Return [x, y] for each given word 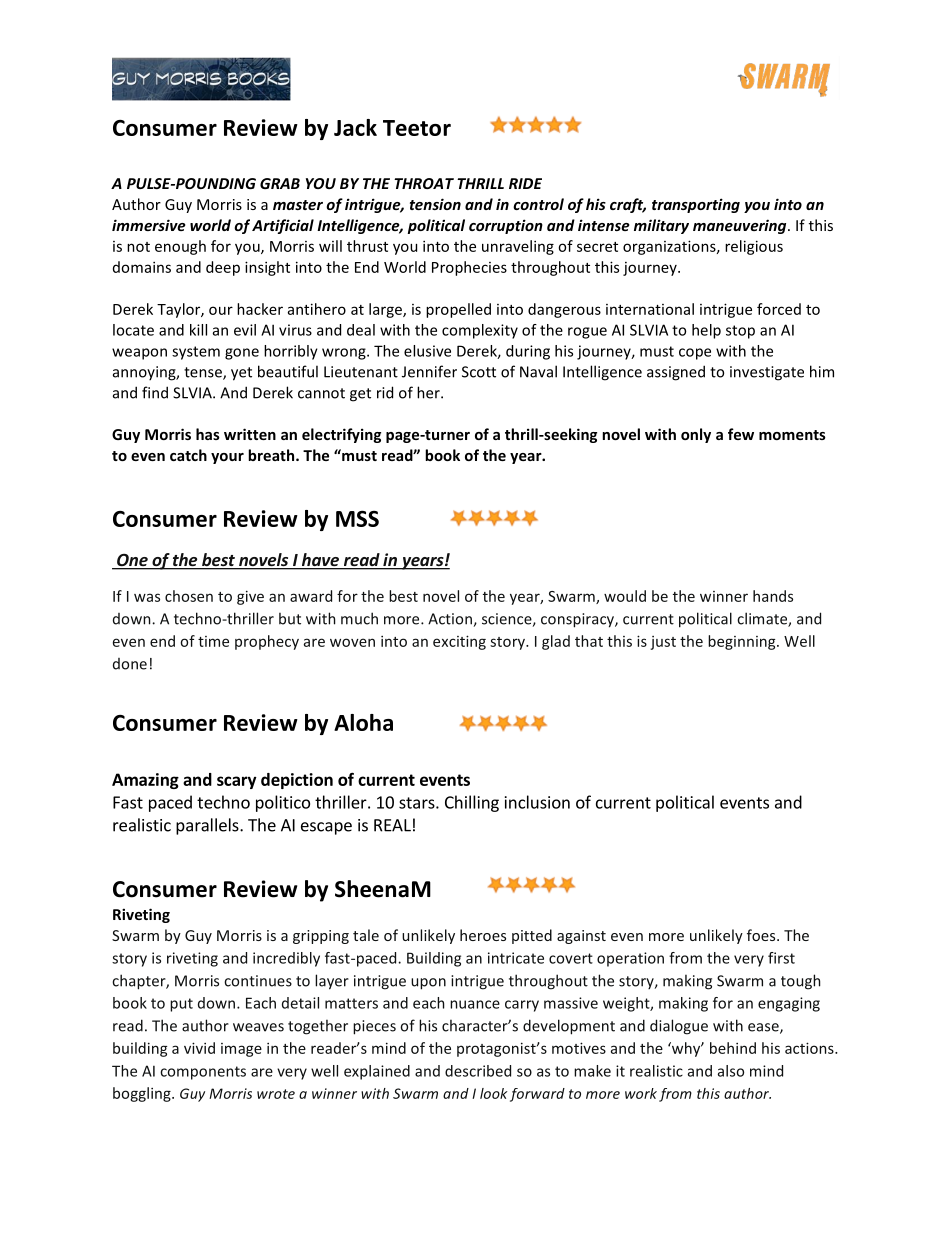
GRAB [280, 183]
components [203, 1073]
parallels [208, 826]
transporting [696, 205]
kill [198, 330]
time [213, 641]
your [227, 458]
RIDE [525, 183]
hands [773, 596]
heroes [483, 935]
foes [762, 935]
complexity [480, 331]
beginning [743, 642]
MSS [357, 518]
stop [740, 332]
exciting [459, 642]
